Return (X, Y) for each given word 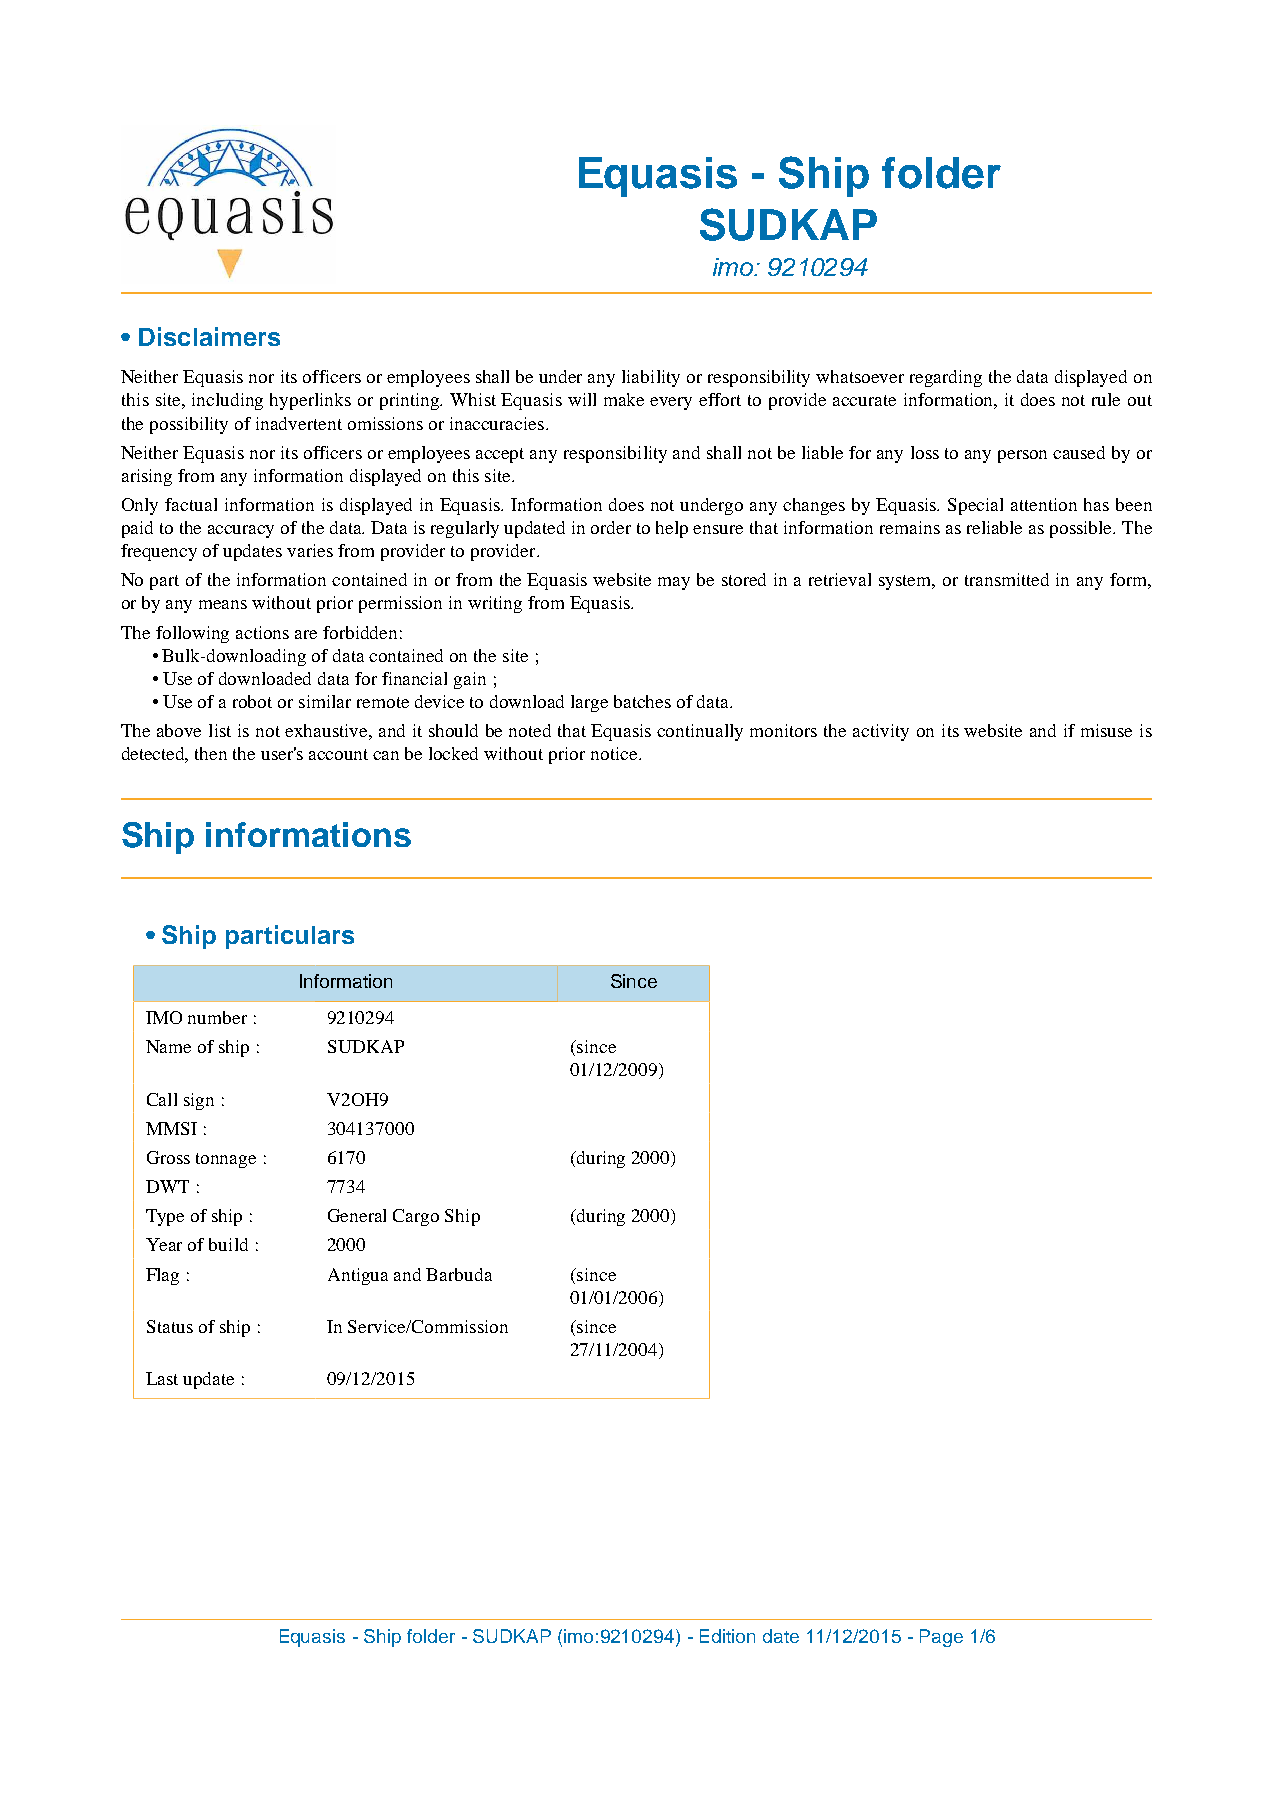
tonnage (226, 1160)
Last (162, 1378)
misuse (1106, 730)
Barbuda (459, 1274)
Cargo (416, 1217)
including (227, 401)
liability (651, 378)
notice (615, 753)
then (211, 753)
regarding (946, 378)
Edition (727, 1636)
